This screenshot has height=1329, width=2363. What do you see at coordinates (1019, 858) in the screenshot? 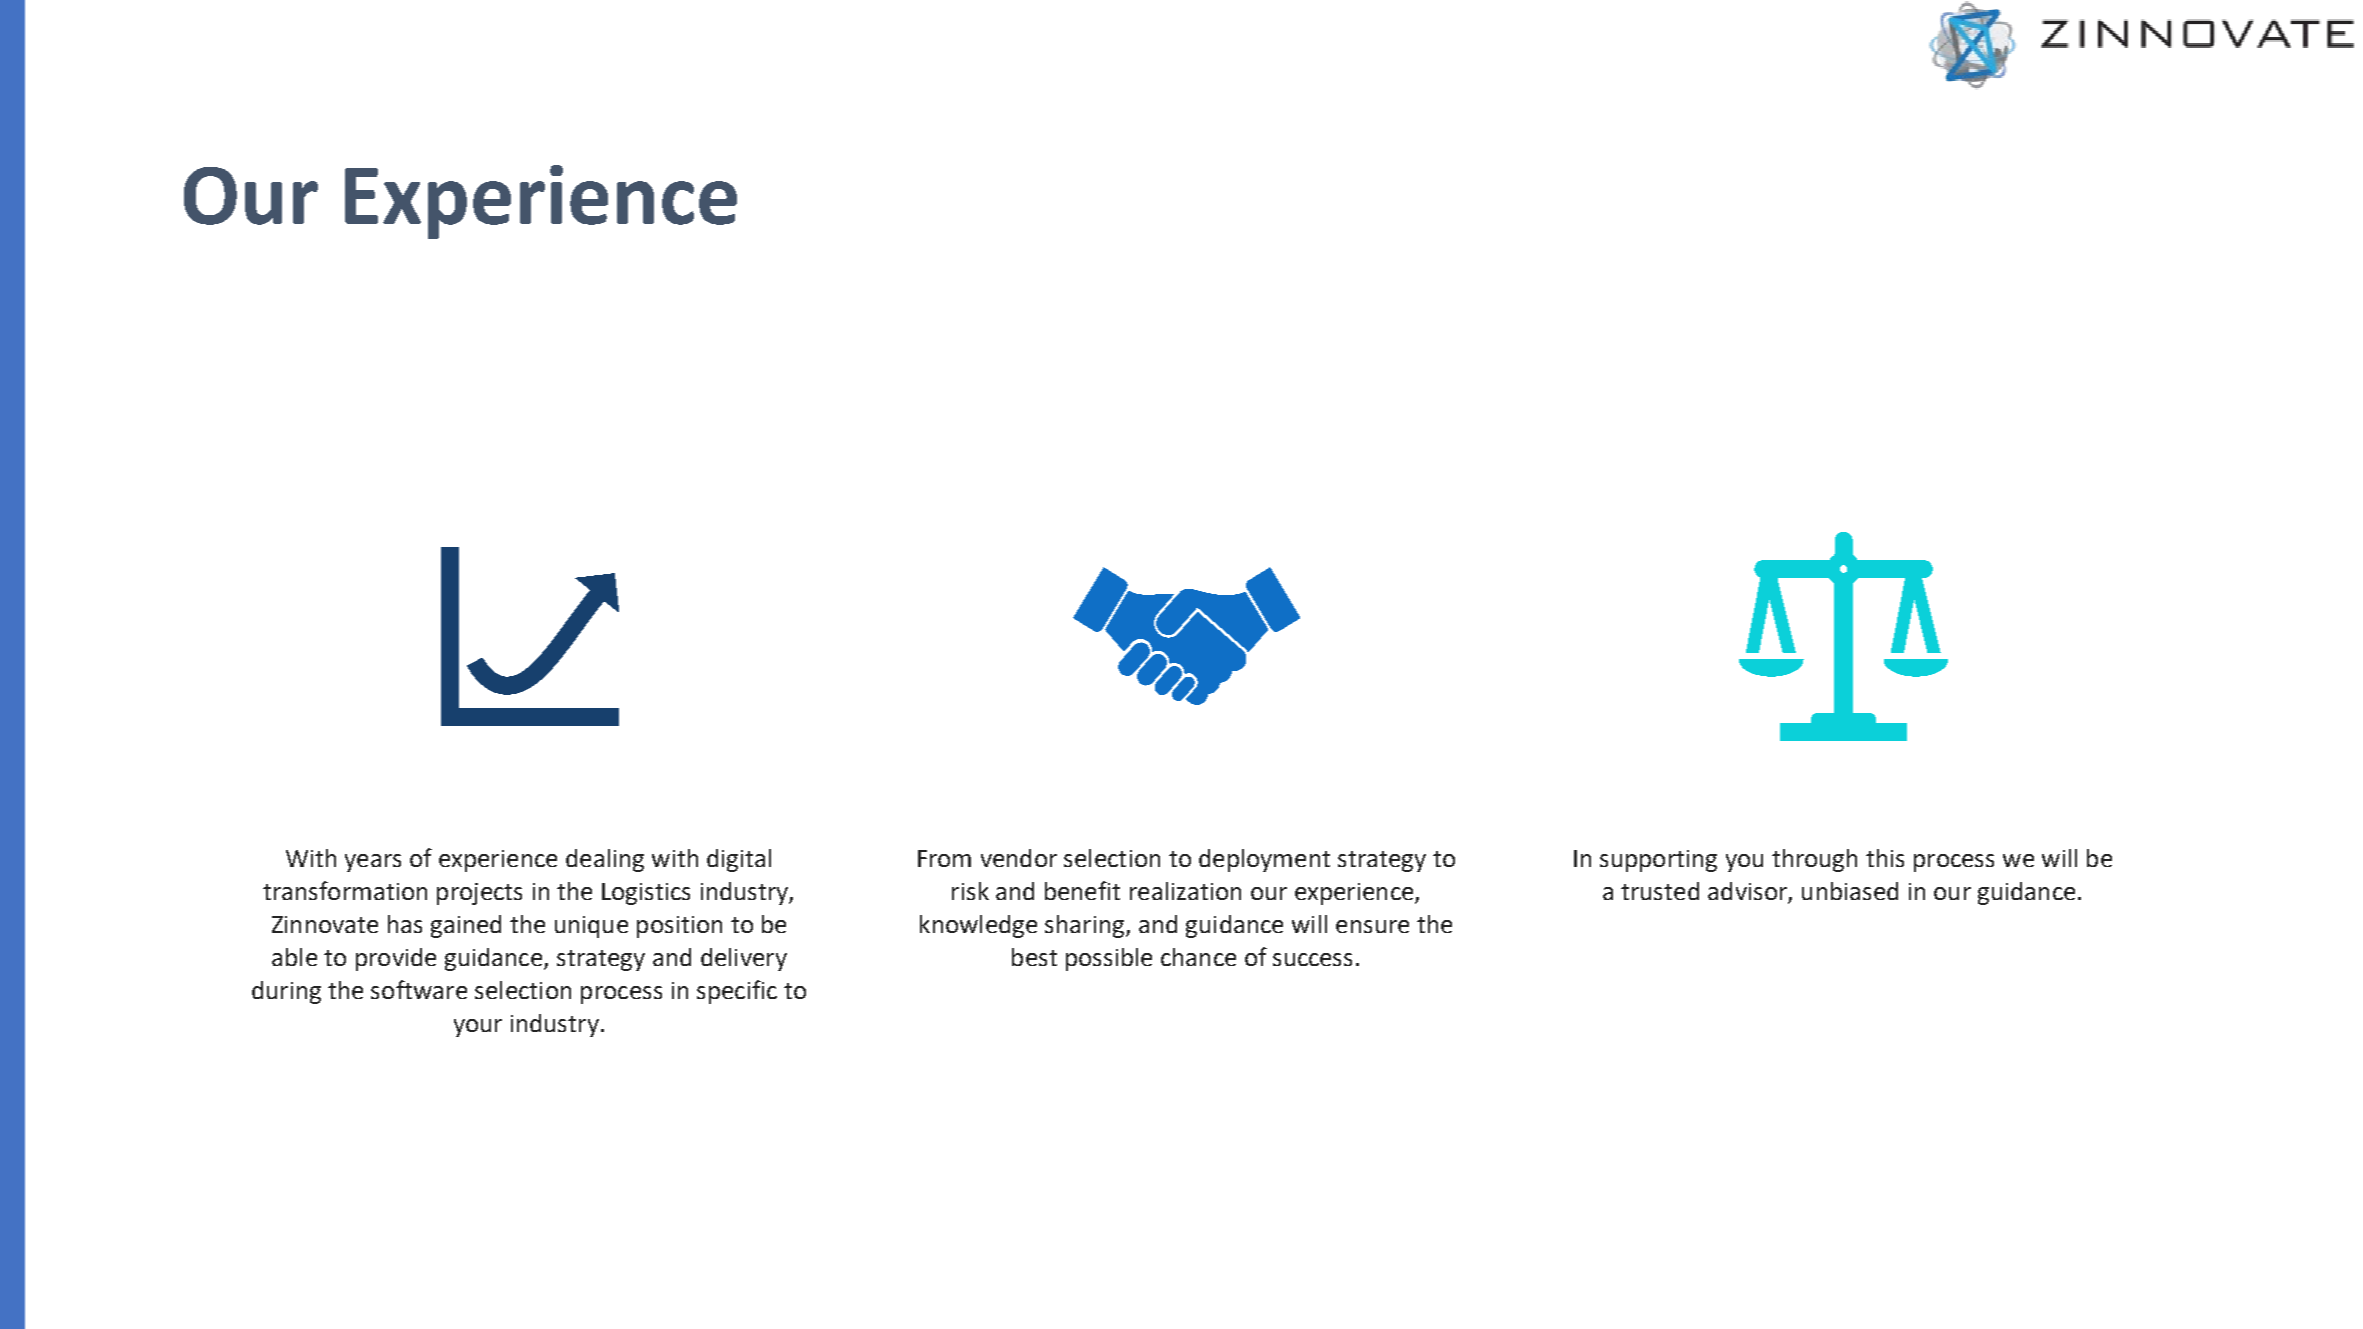
I see `vendor` at bounding box center [1019, 858].
